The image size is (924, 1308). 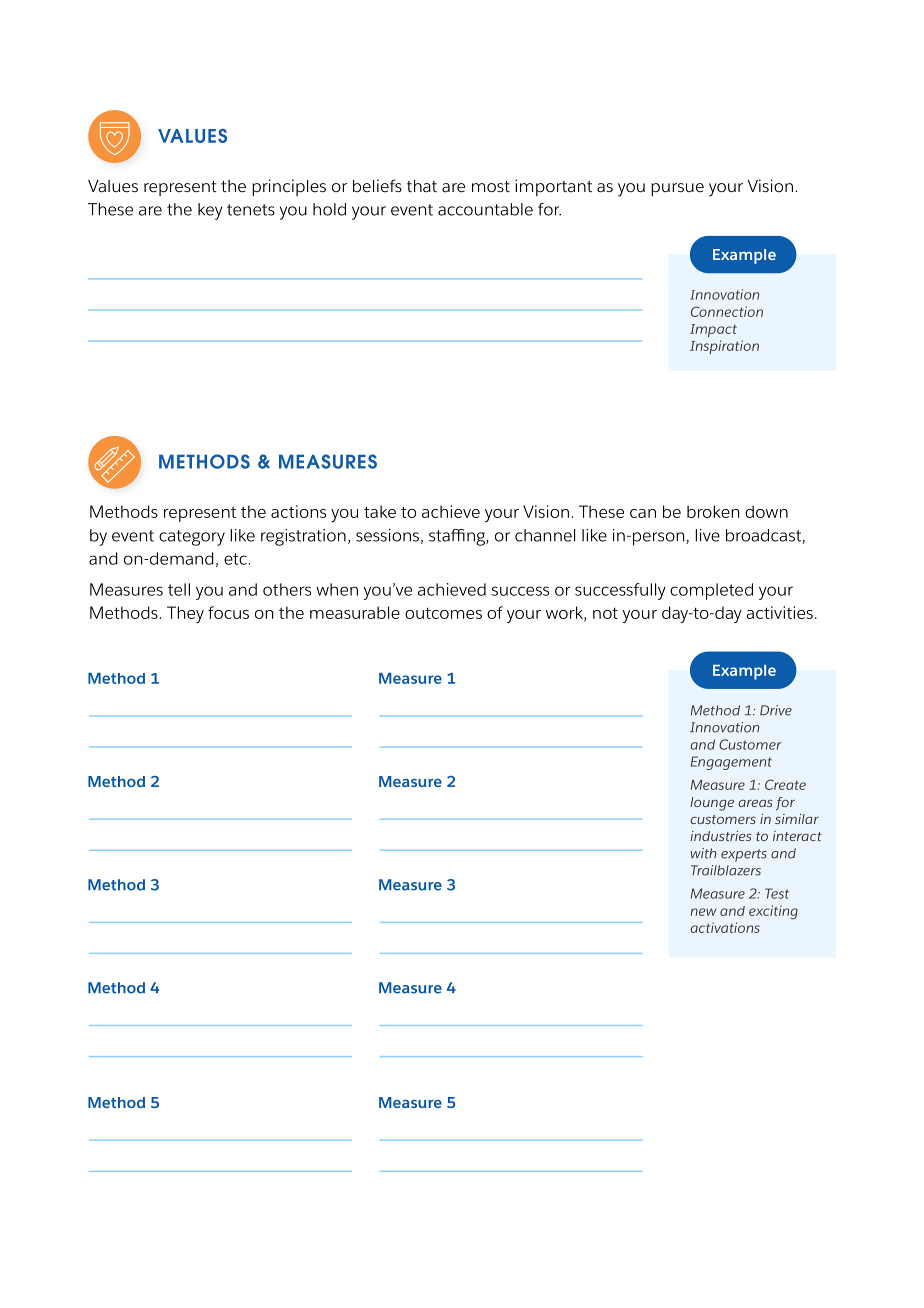 What do you see at coordinates (251, 210) in the page?
I see `tenets` at bounding box center [251, 210].
